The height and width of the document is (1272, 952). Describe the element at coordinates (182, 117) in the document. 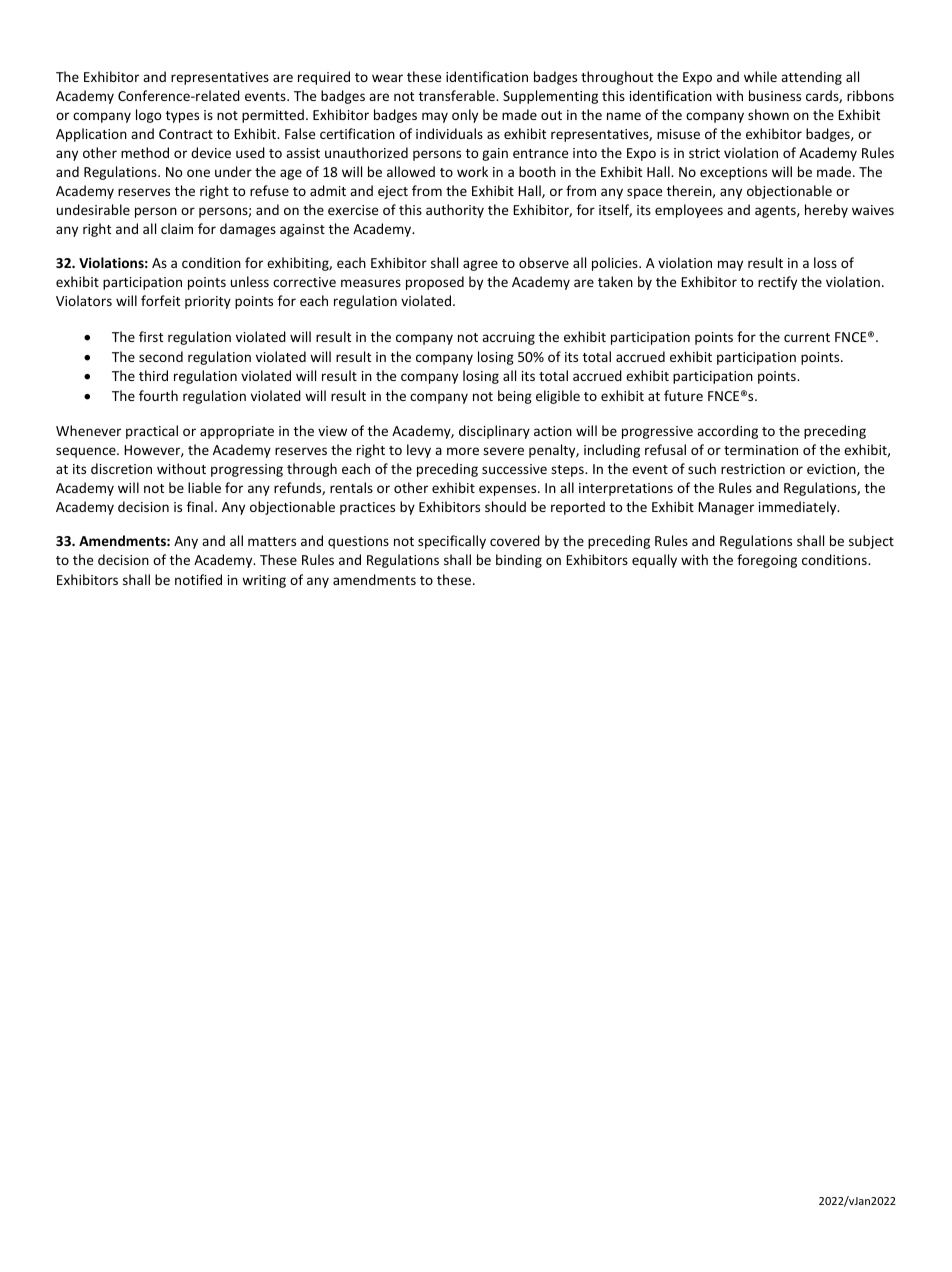

I see `types` at that location.
